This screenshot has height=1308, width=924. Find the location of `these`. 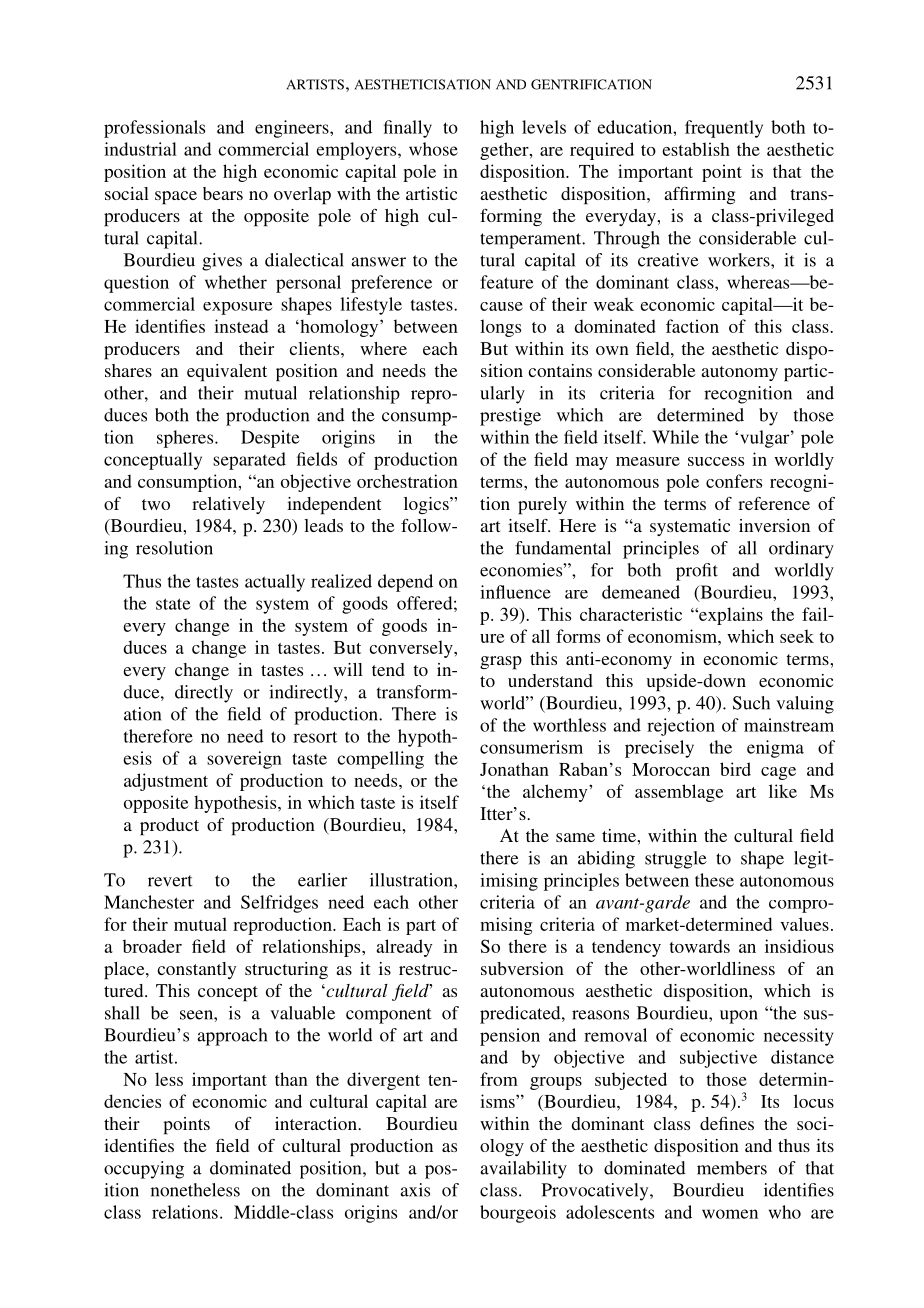

these is located at coordinates (714, 880).
